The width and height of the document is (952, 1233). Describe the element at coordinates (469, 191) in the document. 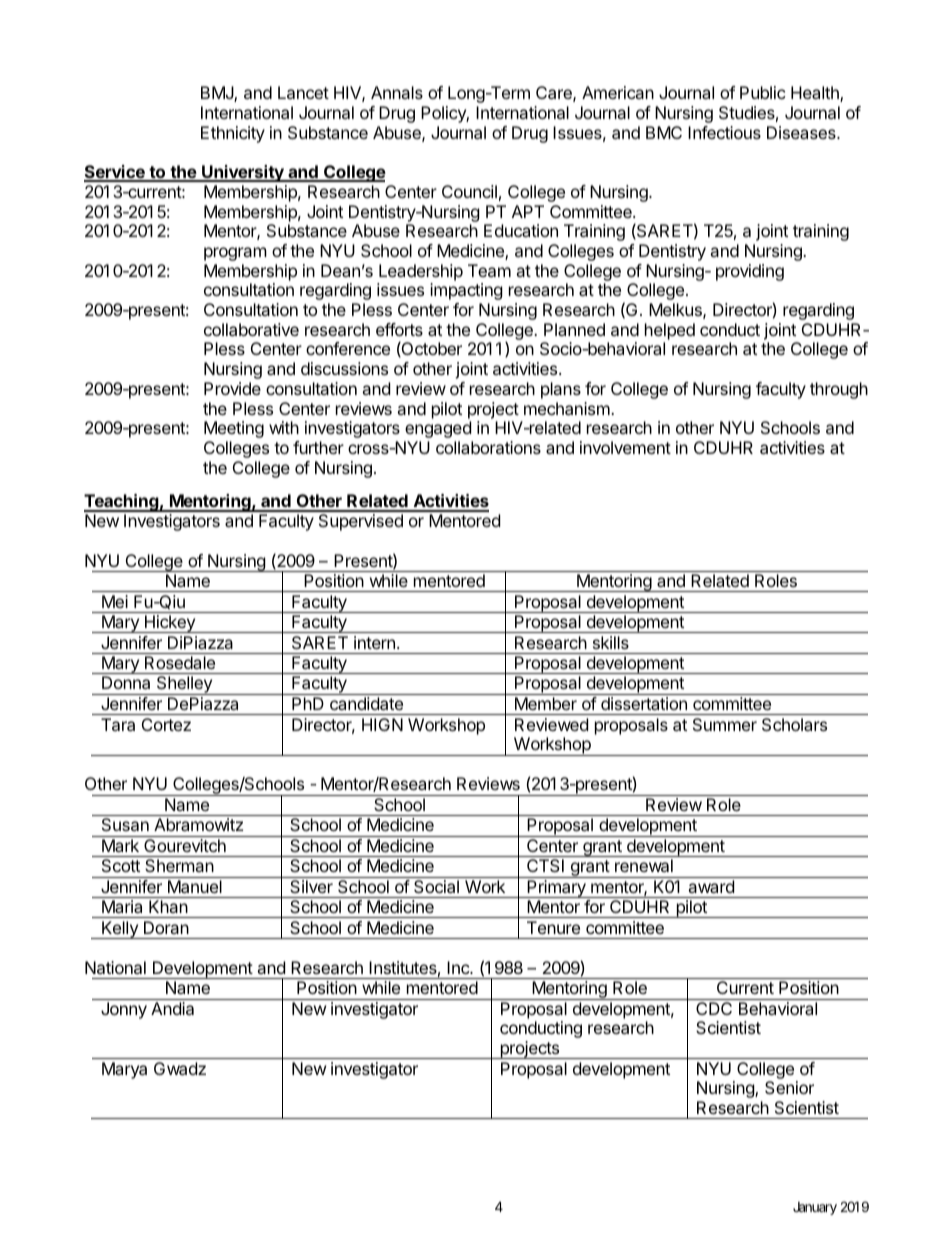

I see `Council` at that location.
